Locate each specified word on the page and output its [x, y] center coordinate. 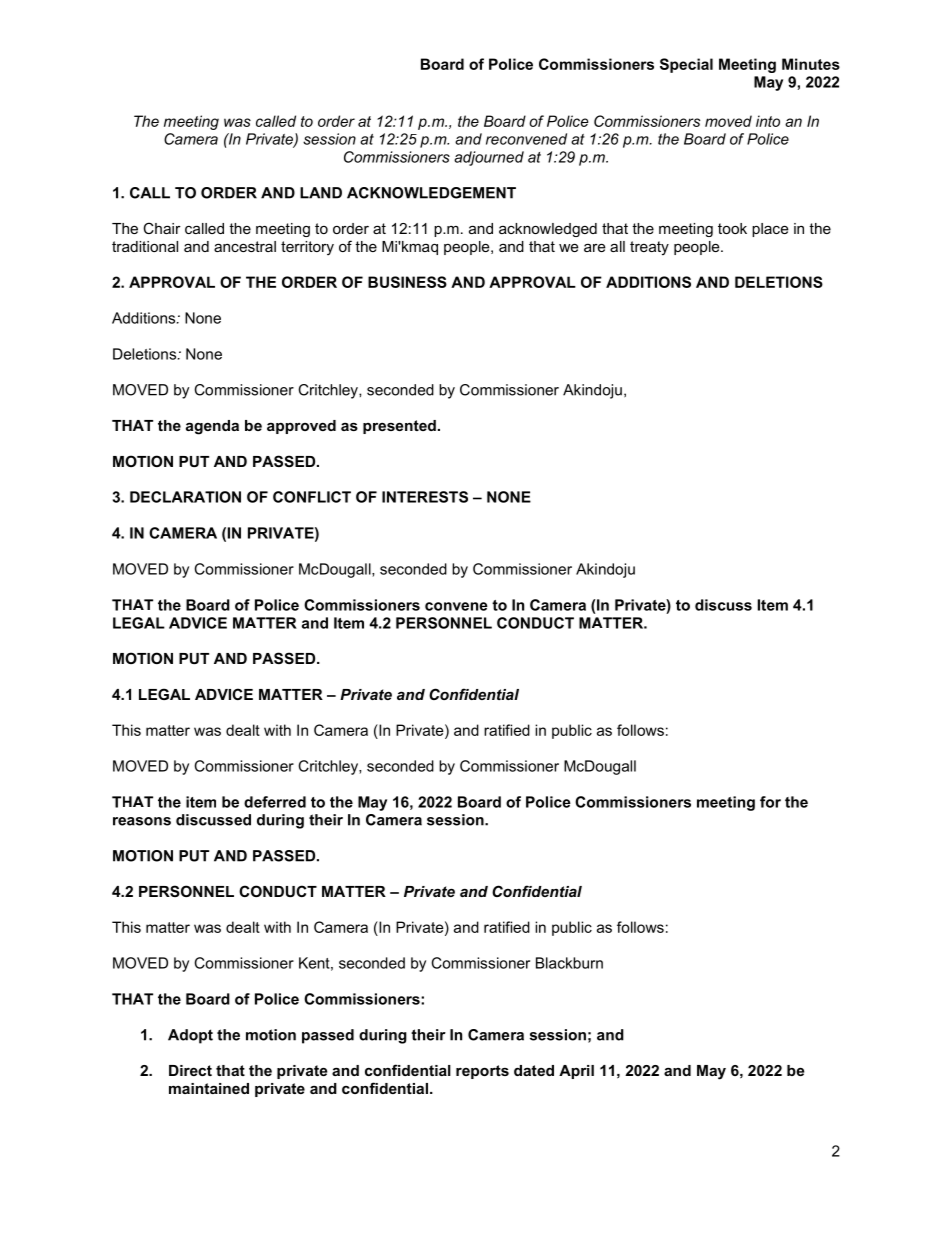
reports [482, 1072]
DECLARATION [185, 497]
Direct [190, 1070]
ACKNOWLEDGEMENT [431, 193]
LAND [321, 193]
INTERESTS [425, 497]
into [768, 121]
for [770, 802]
